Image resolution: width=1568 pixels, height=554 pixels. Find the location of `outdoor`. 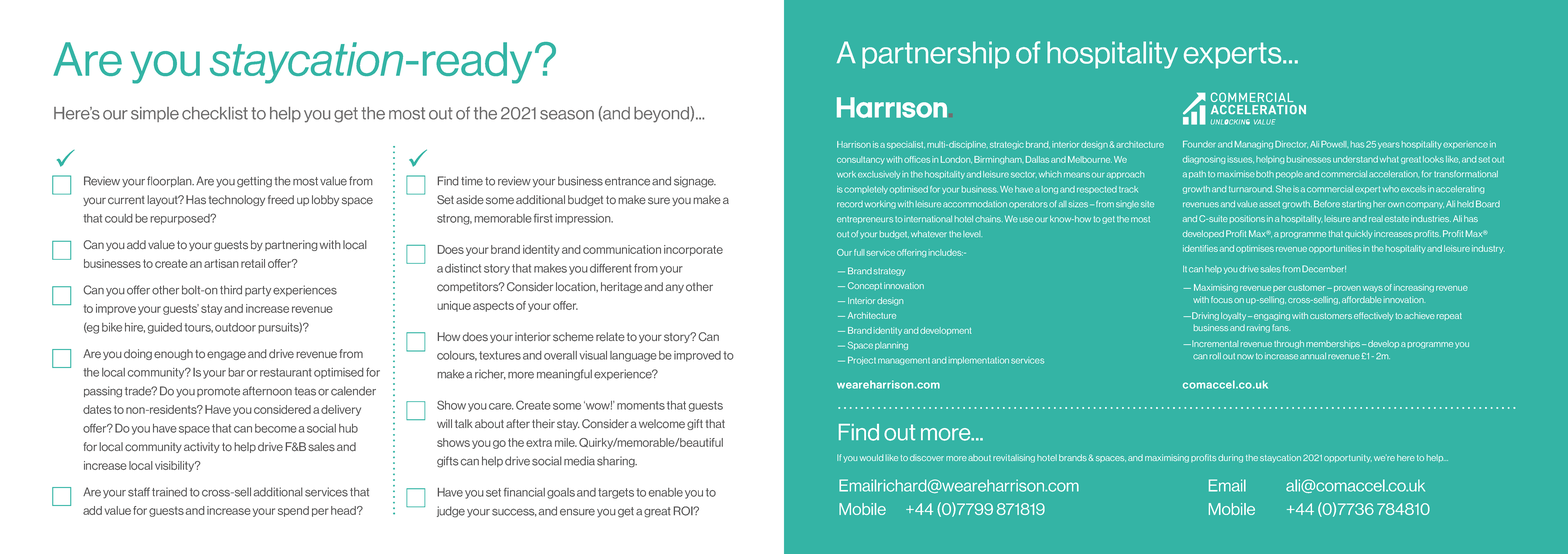

outdoor is located at coordinates (235, 327).
